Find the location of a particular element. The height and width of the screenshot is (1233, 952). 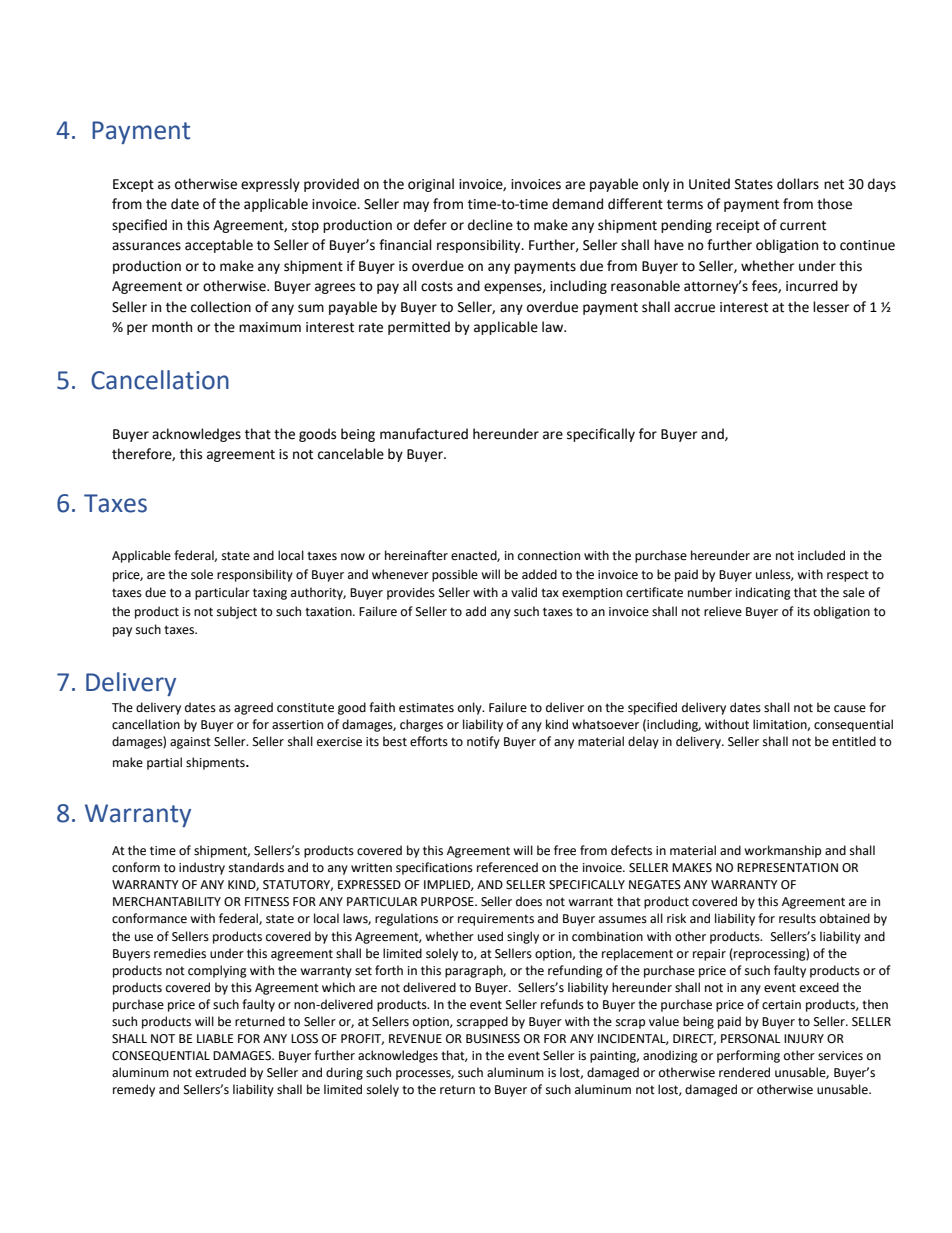

acceptable is located at coordinates (219, 246).
